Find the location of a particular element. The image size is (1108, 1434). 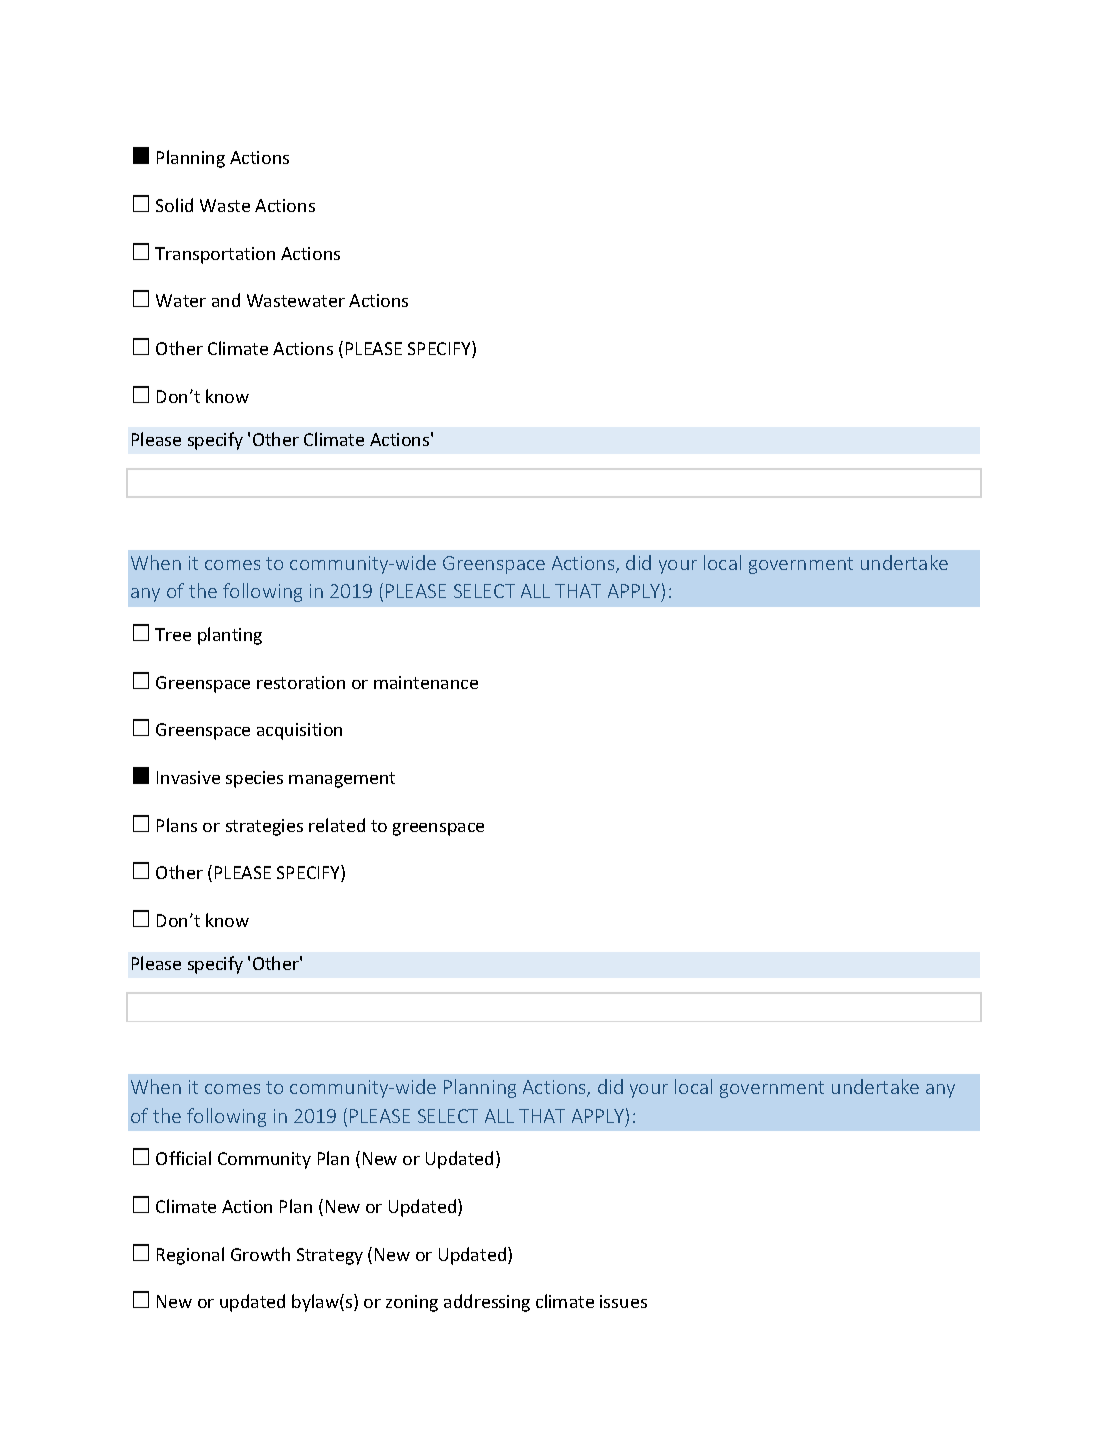

and is located at coordinates (226, 300).
